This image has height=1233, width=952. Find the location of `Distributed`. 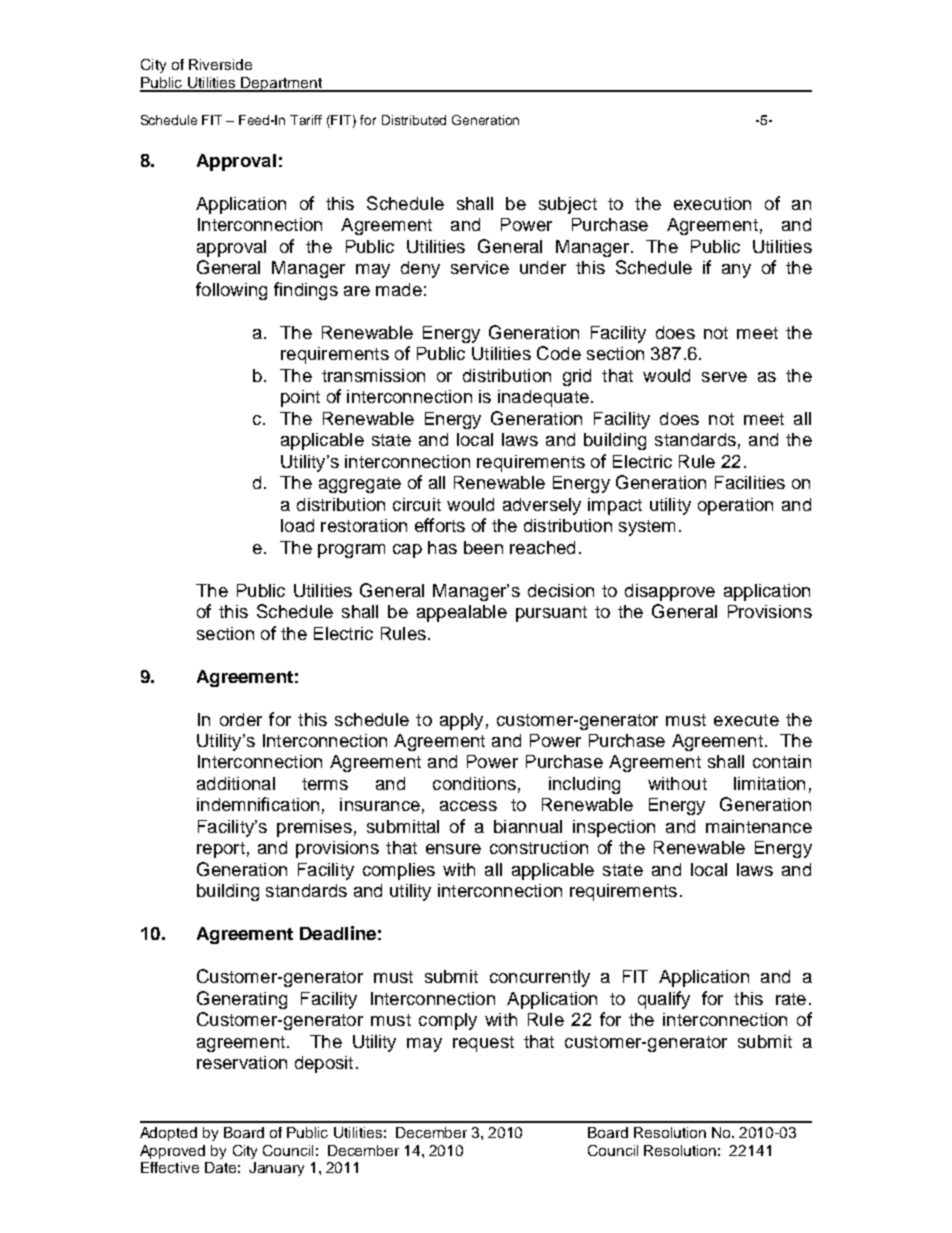

Distributed is located at coordinates (414, 120).
